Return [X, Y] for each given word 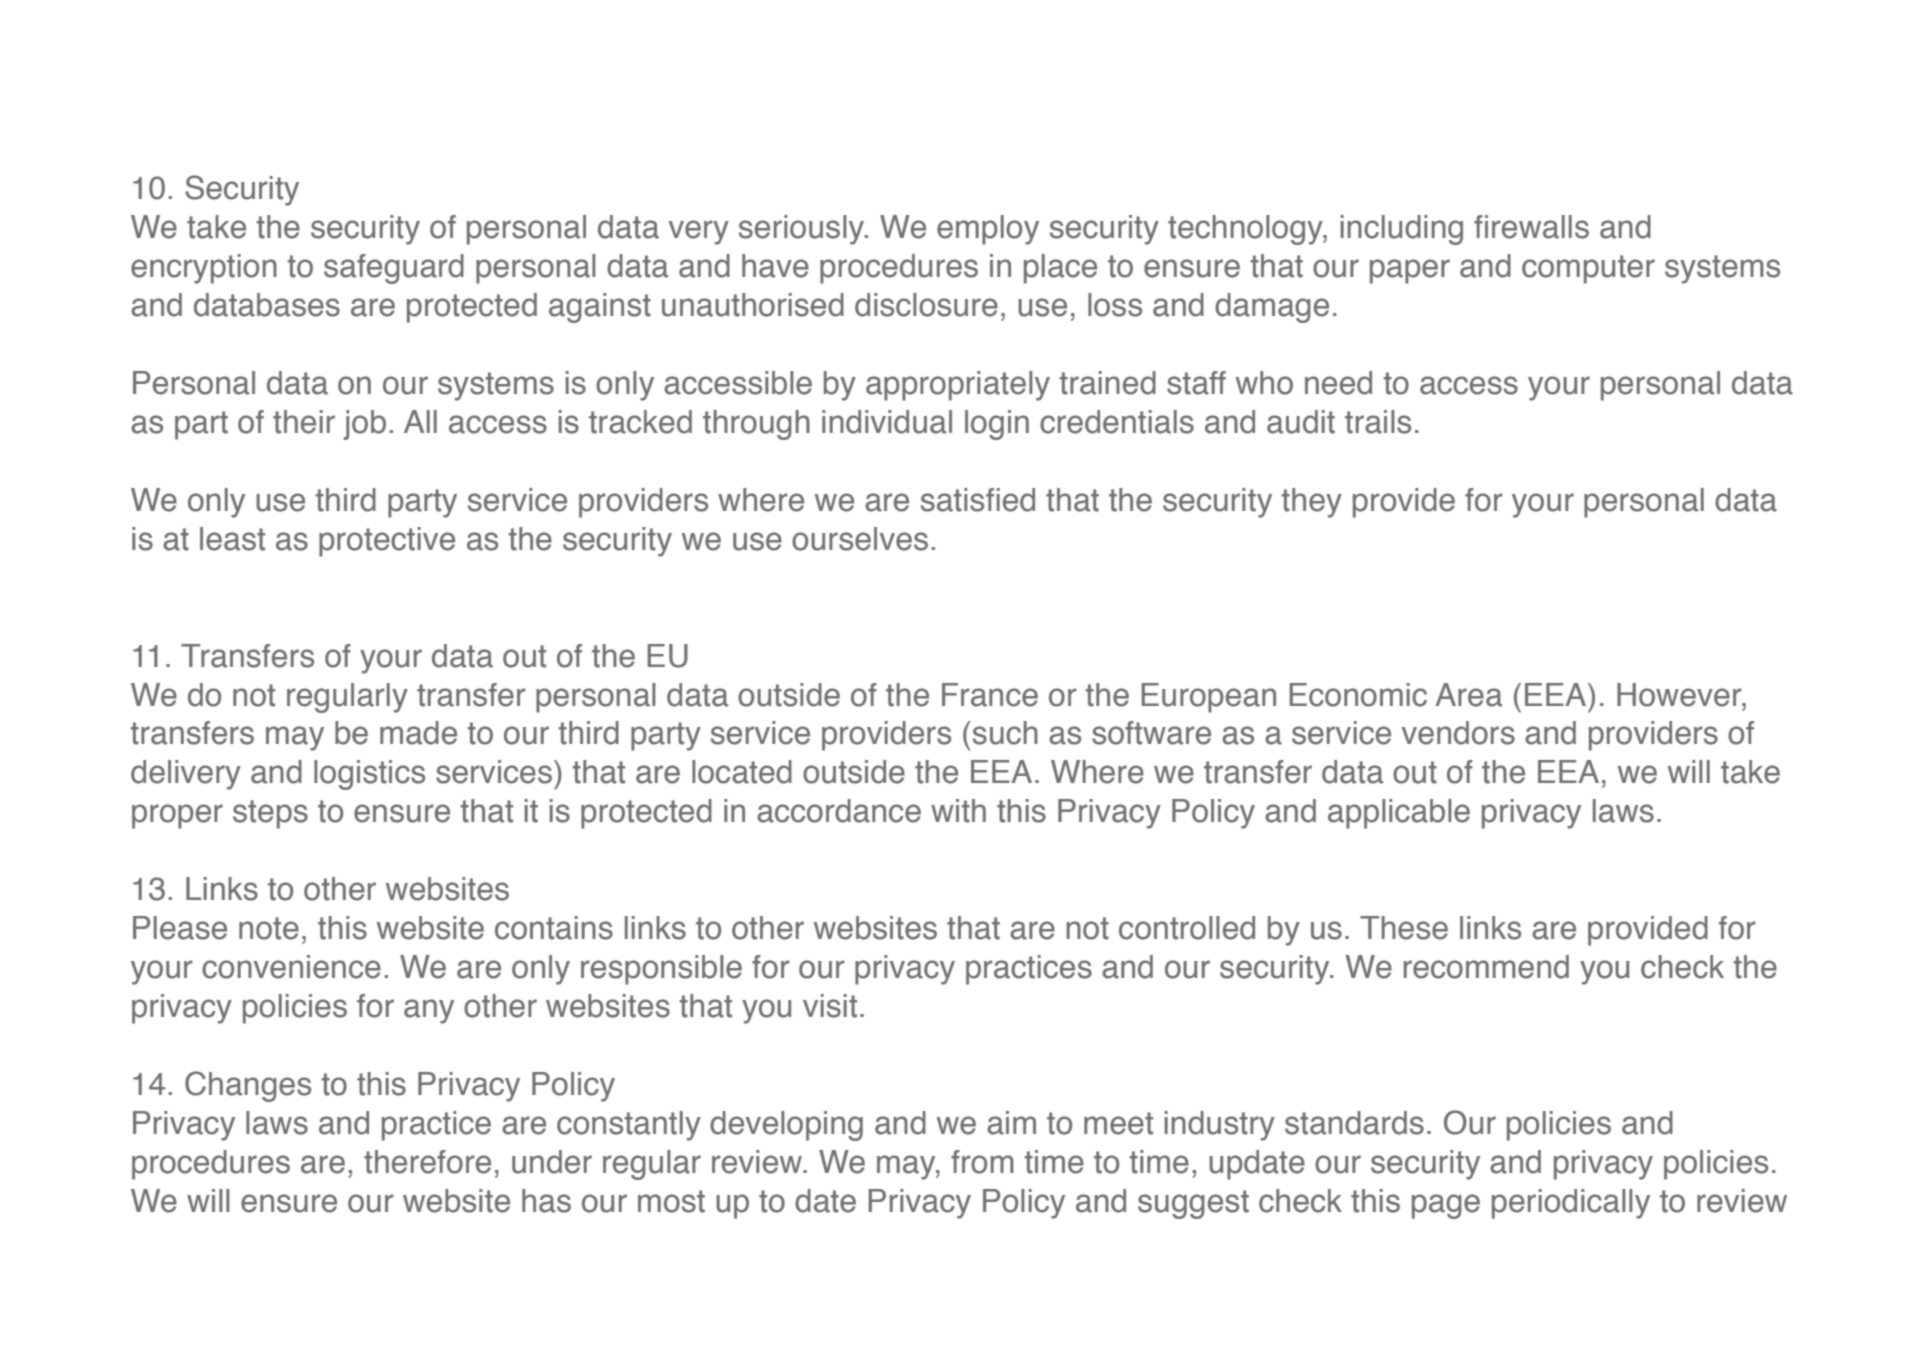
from [982, 1162]
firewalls [1531, 227]
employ [988, 230]
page [1446, 1206]
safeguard [394, 269]
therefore [427, 1162]
